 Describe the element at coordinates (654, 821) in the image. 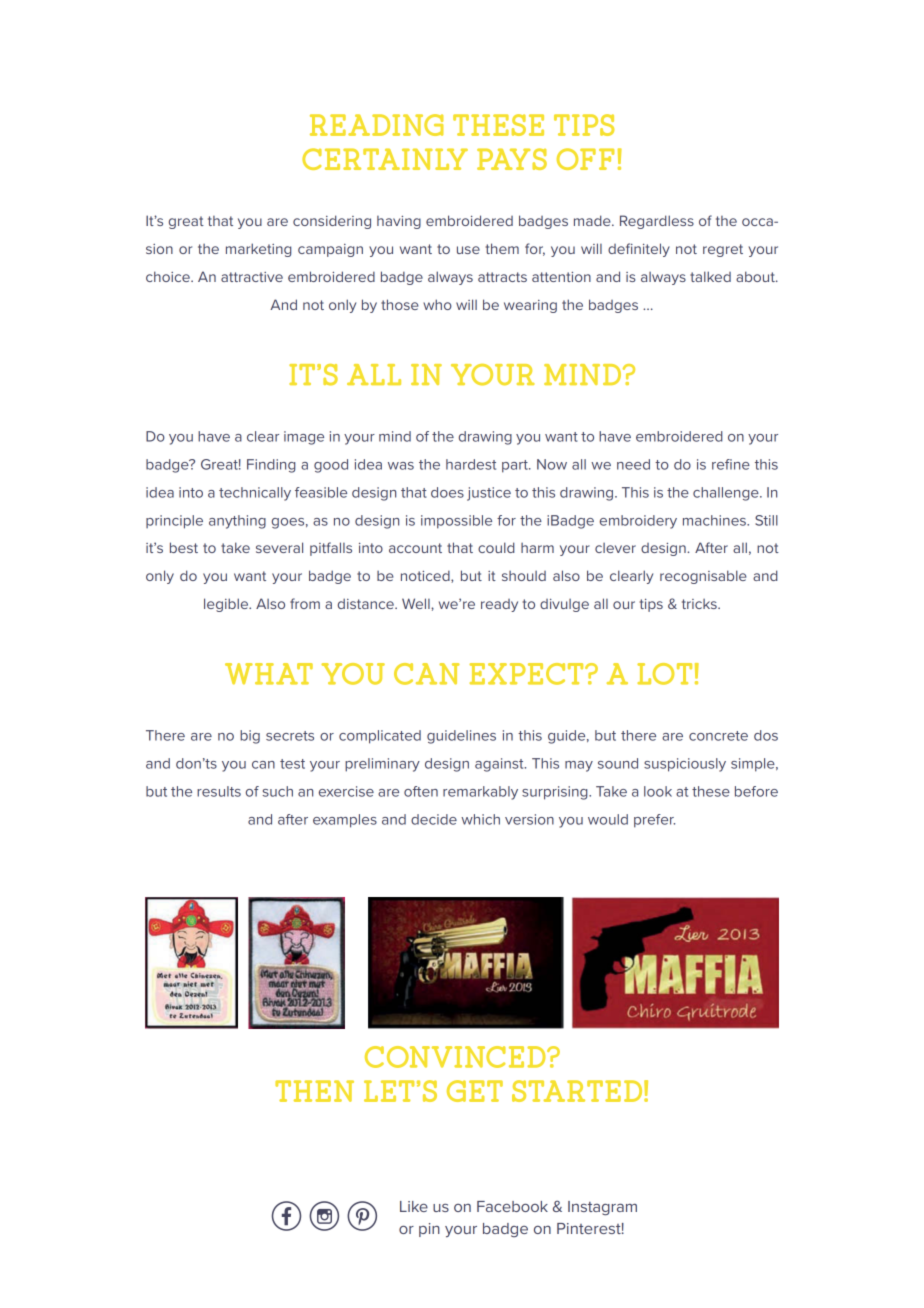

I see `prefer` at that location.
